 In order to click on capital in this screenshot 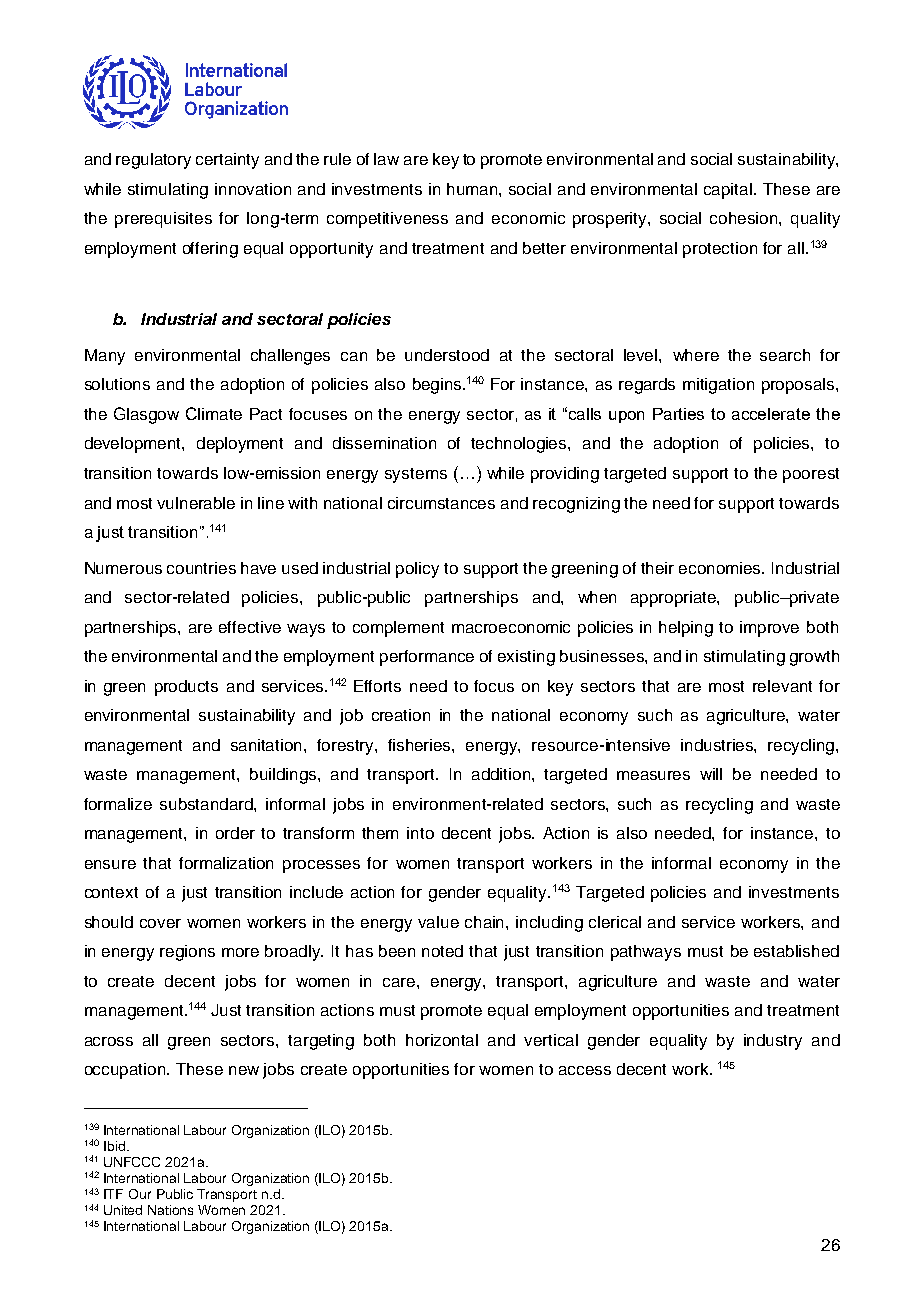, I will do `click(729, 191)`.
